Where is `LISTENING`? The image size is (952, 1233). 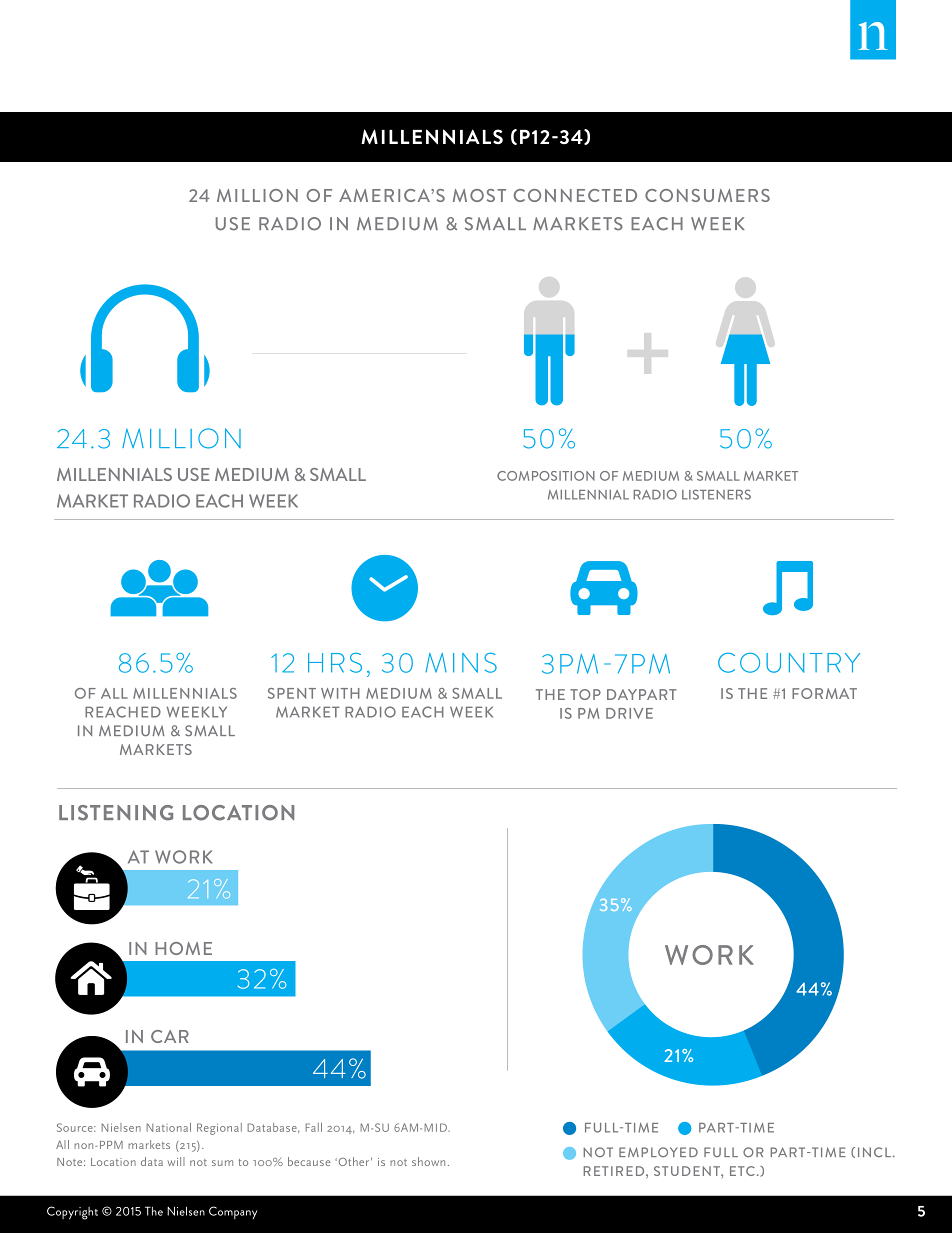
LISTENING is located at coordinates (116, 813).
